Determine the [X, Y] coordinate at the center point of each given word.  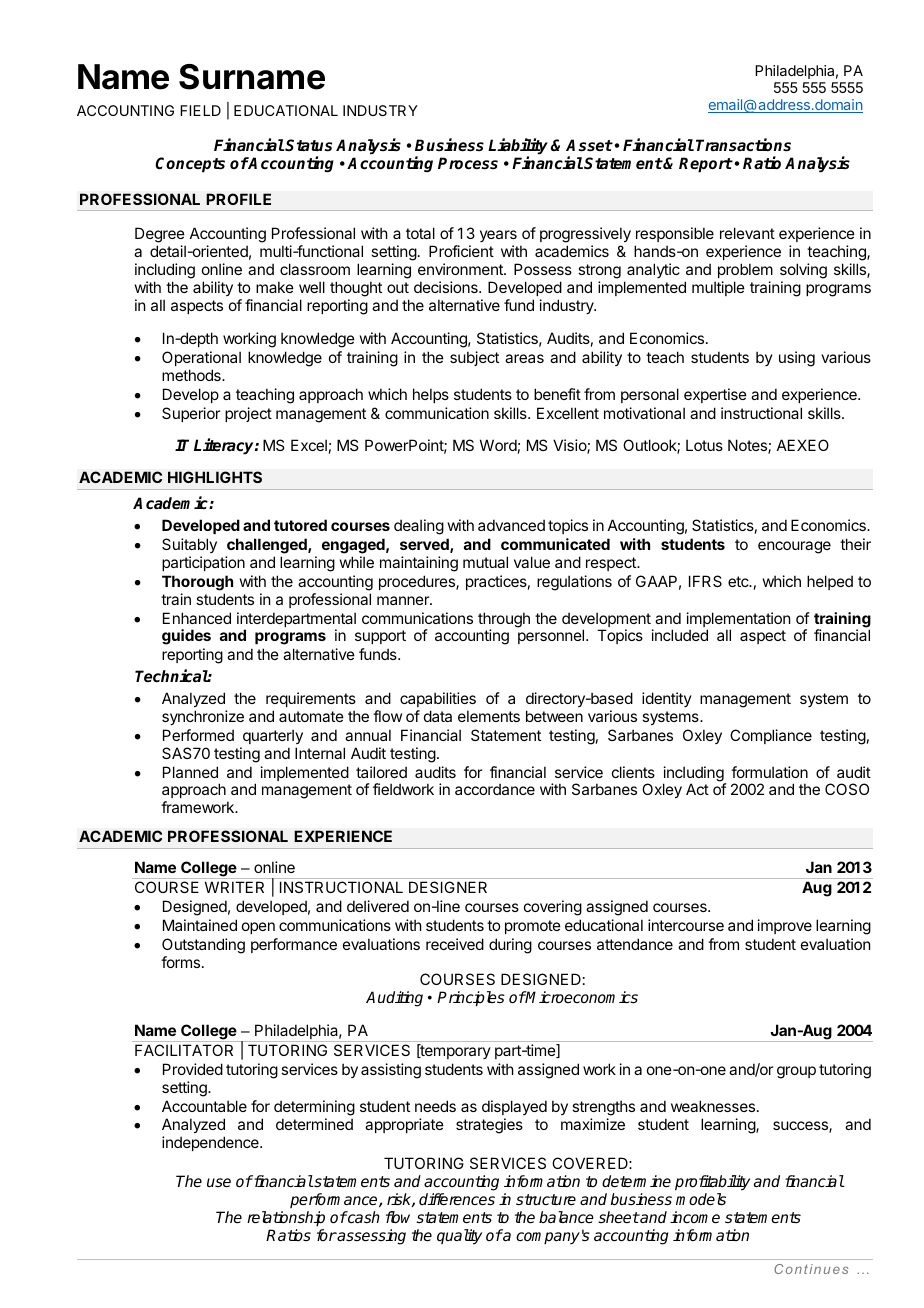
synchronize [203, 717]
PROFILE [238, 199]
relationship [286, 1219]
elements [489, 716]
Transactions [743, 145]
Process [468, 163]
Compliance [771, 736]
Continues [811, 1269]
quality [459, 1237]
